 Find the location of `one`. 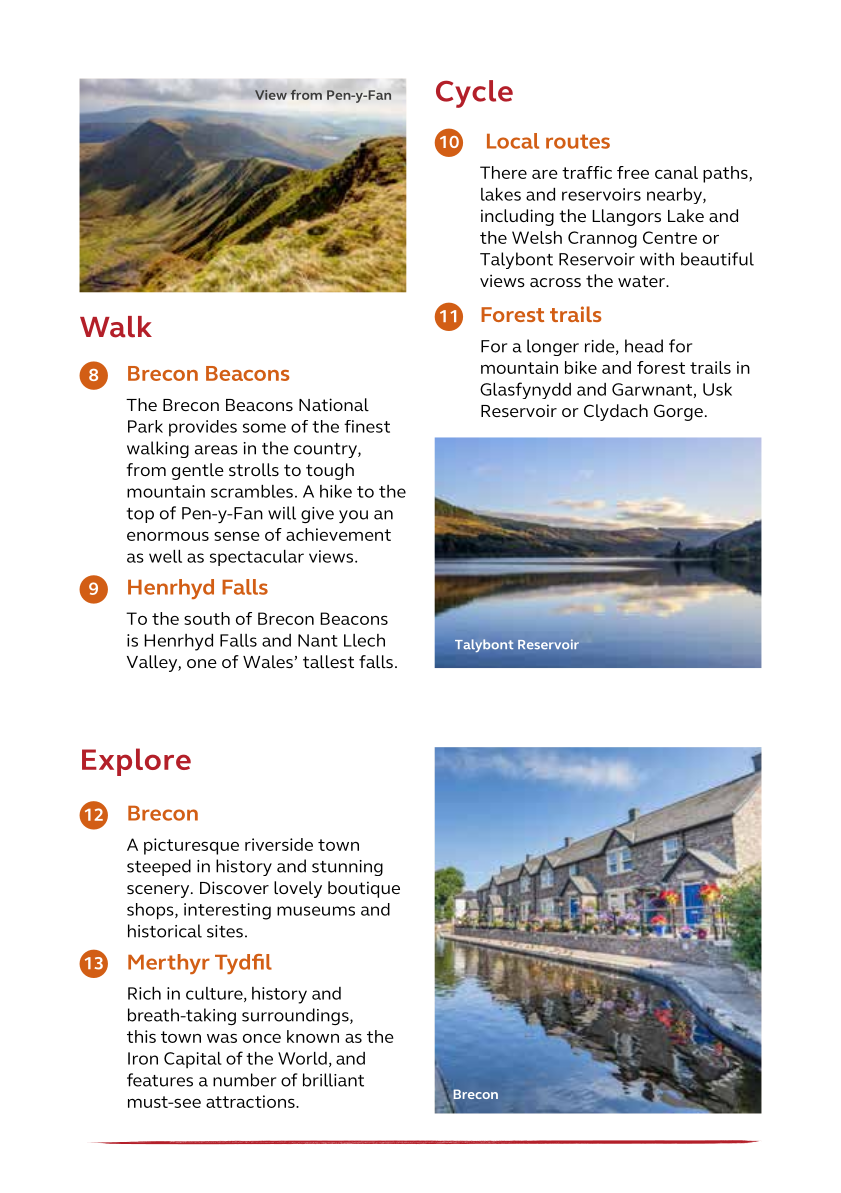

one is located at coordinates (202, 663).
